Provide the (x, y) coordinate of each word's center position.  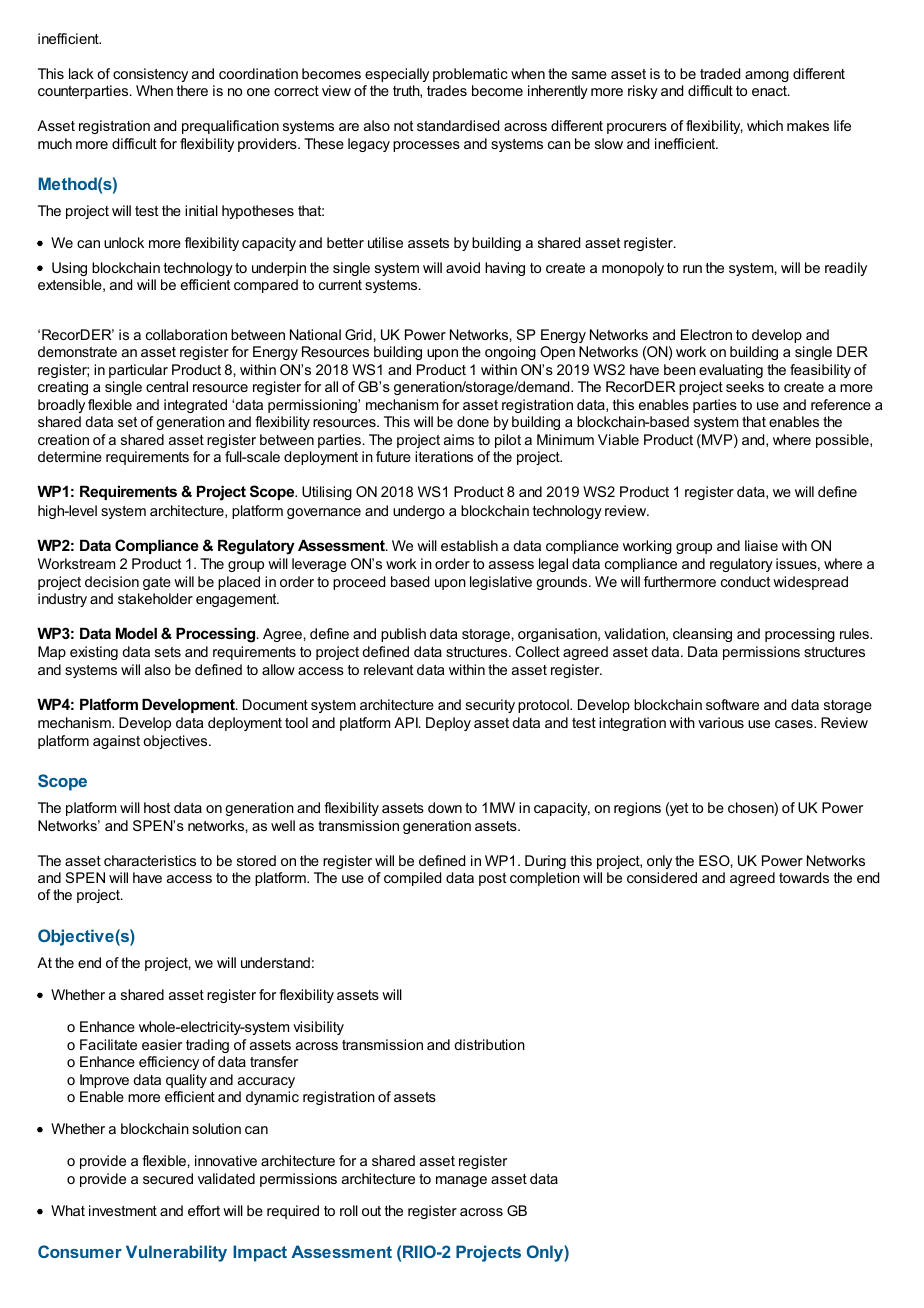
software (732, 704)
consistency (150, 75)
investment (123, 1210)
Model (136, 633)
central (167, 386)
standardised (458, 125)
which (765, 125)
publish (403, 635)
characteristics (150, 860)
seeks (745, 386)
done (473, 421)
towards (804, 877)
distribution (489, 1044)
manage (461, 1181)
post (492, 879)
